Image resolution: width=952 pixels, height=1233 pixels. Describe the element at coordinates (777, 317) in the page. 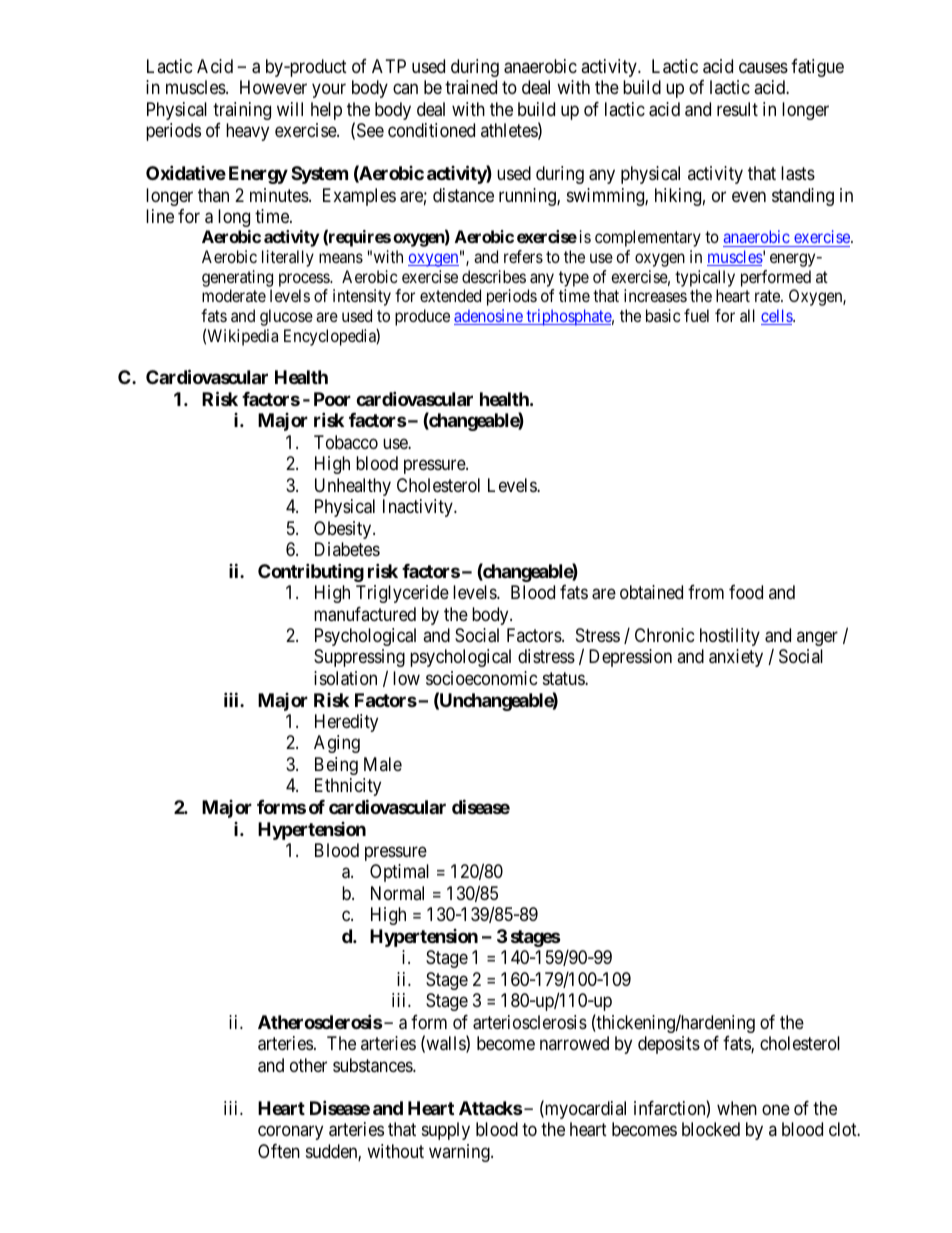

I see `cells` at that location.
